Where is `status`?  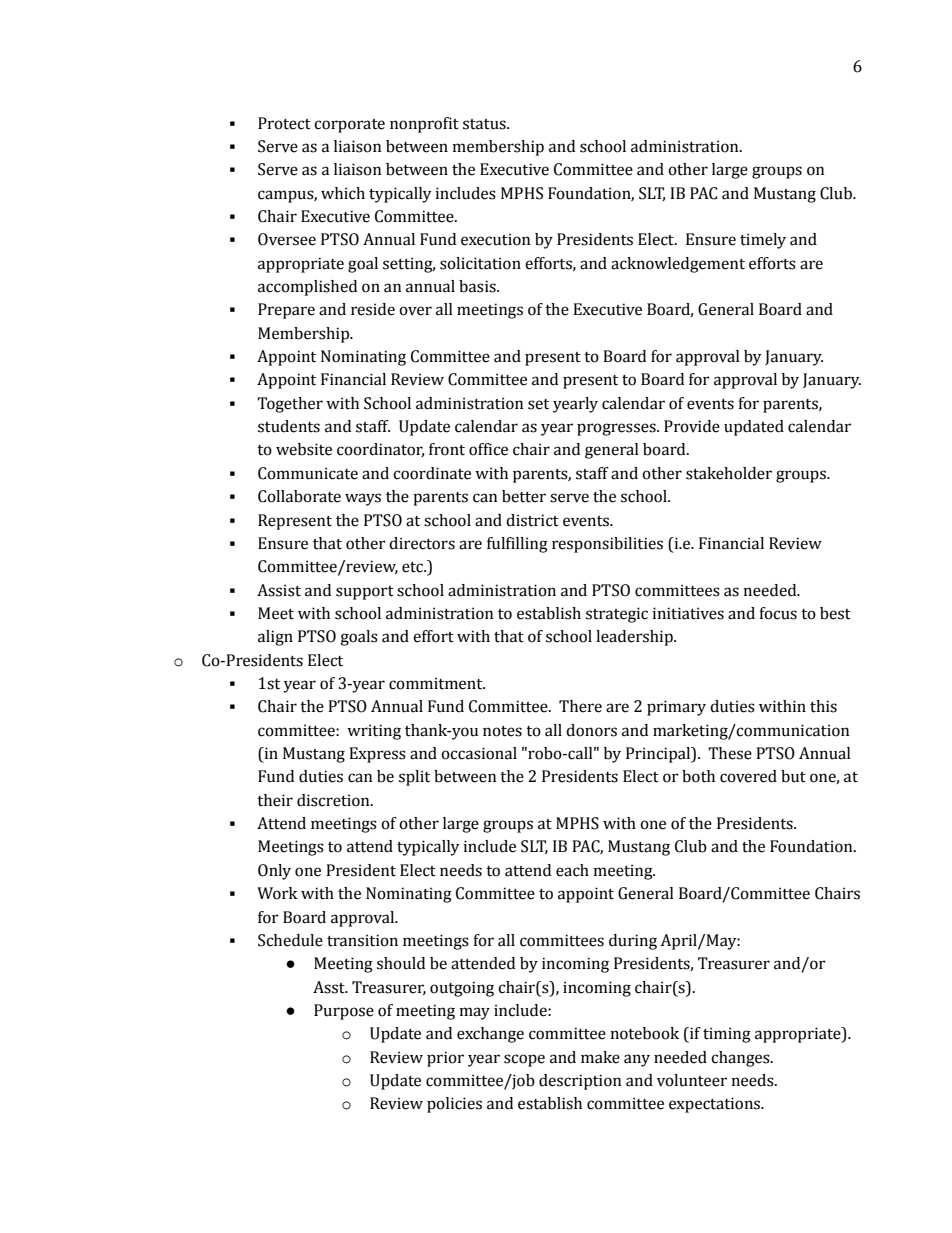 status is located at coordinates (485, 124).
